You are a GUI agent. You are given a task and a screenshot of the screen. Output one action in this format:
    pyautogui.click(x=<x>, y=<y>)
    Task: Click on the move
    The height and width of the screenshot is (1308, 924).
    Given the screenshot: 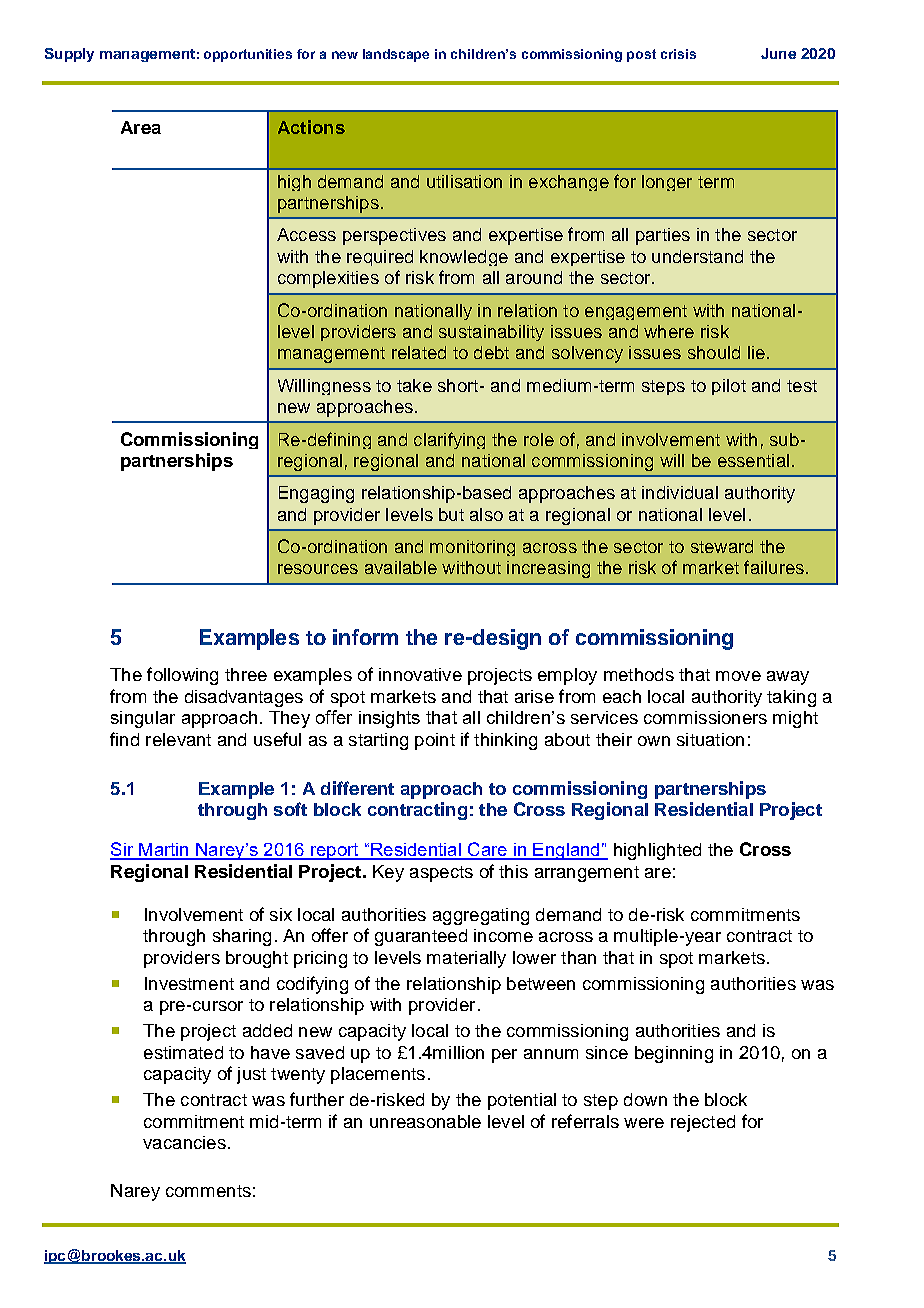 What is the action you would take?
    pyautogui.click(x=738, y=676)
